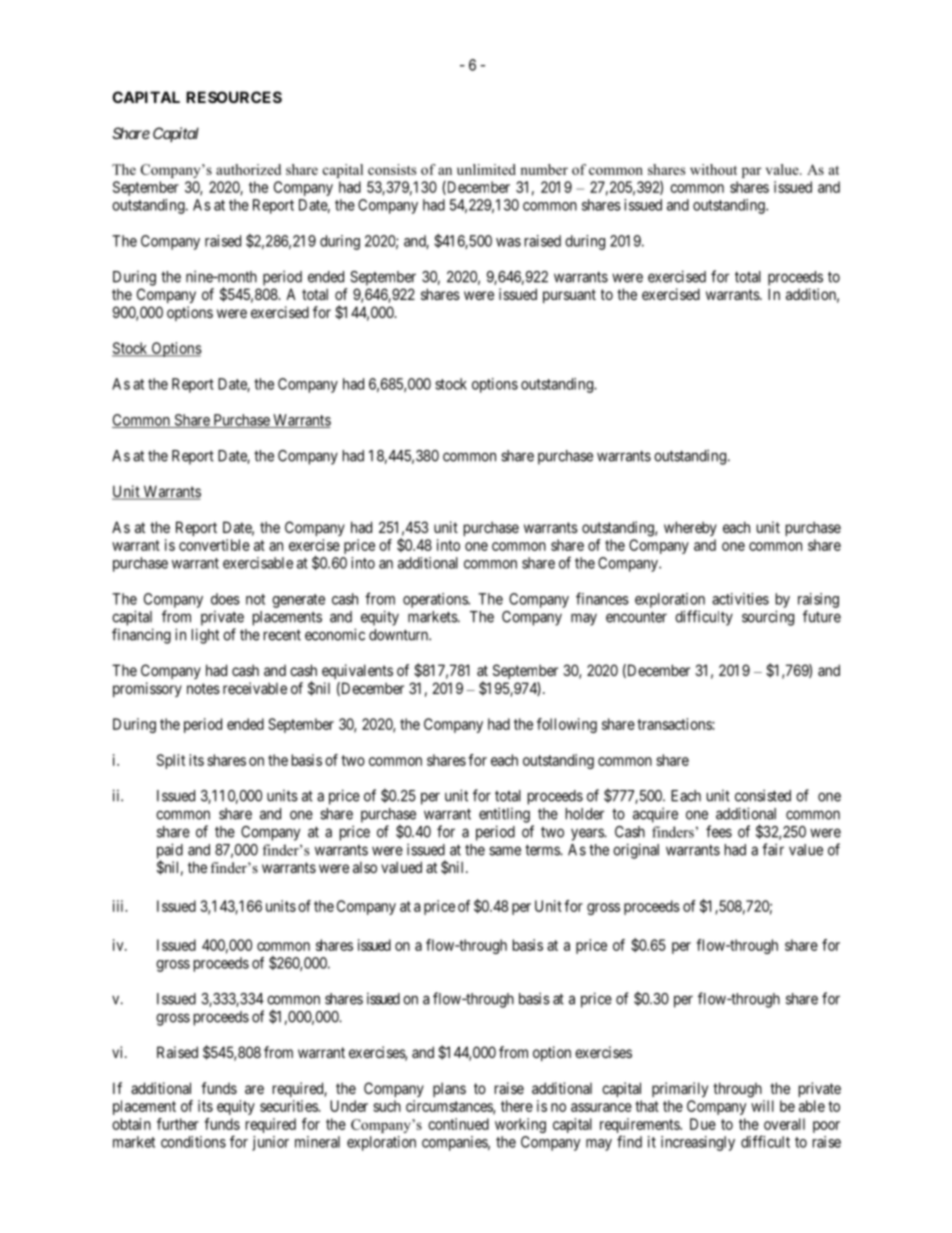 Image resolution: width=952 pixels, height=1233 pixels. I want to click on whereby, so click(690, 528).
